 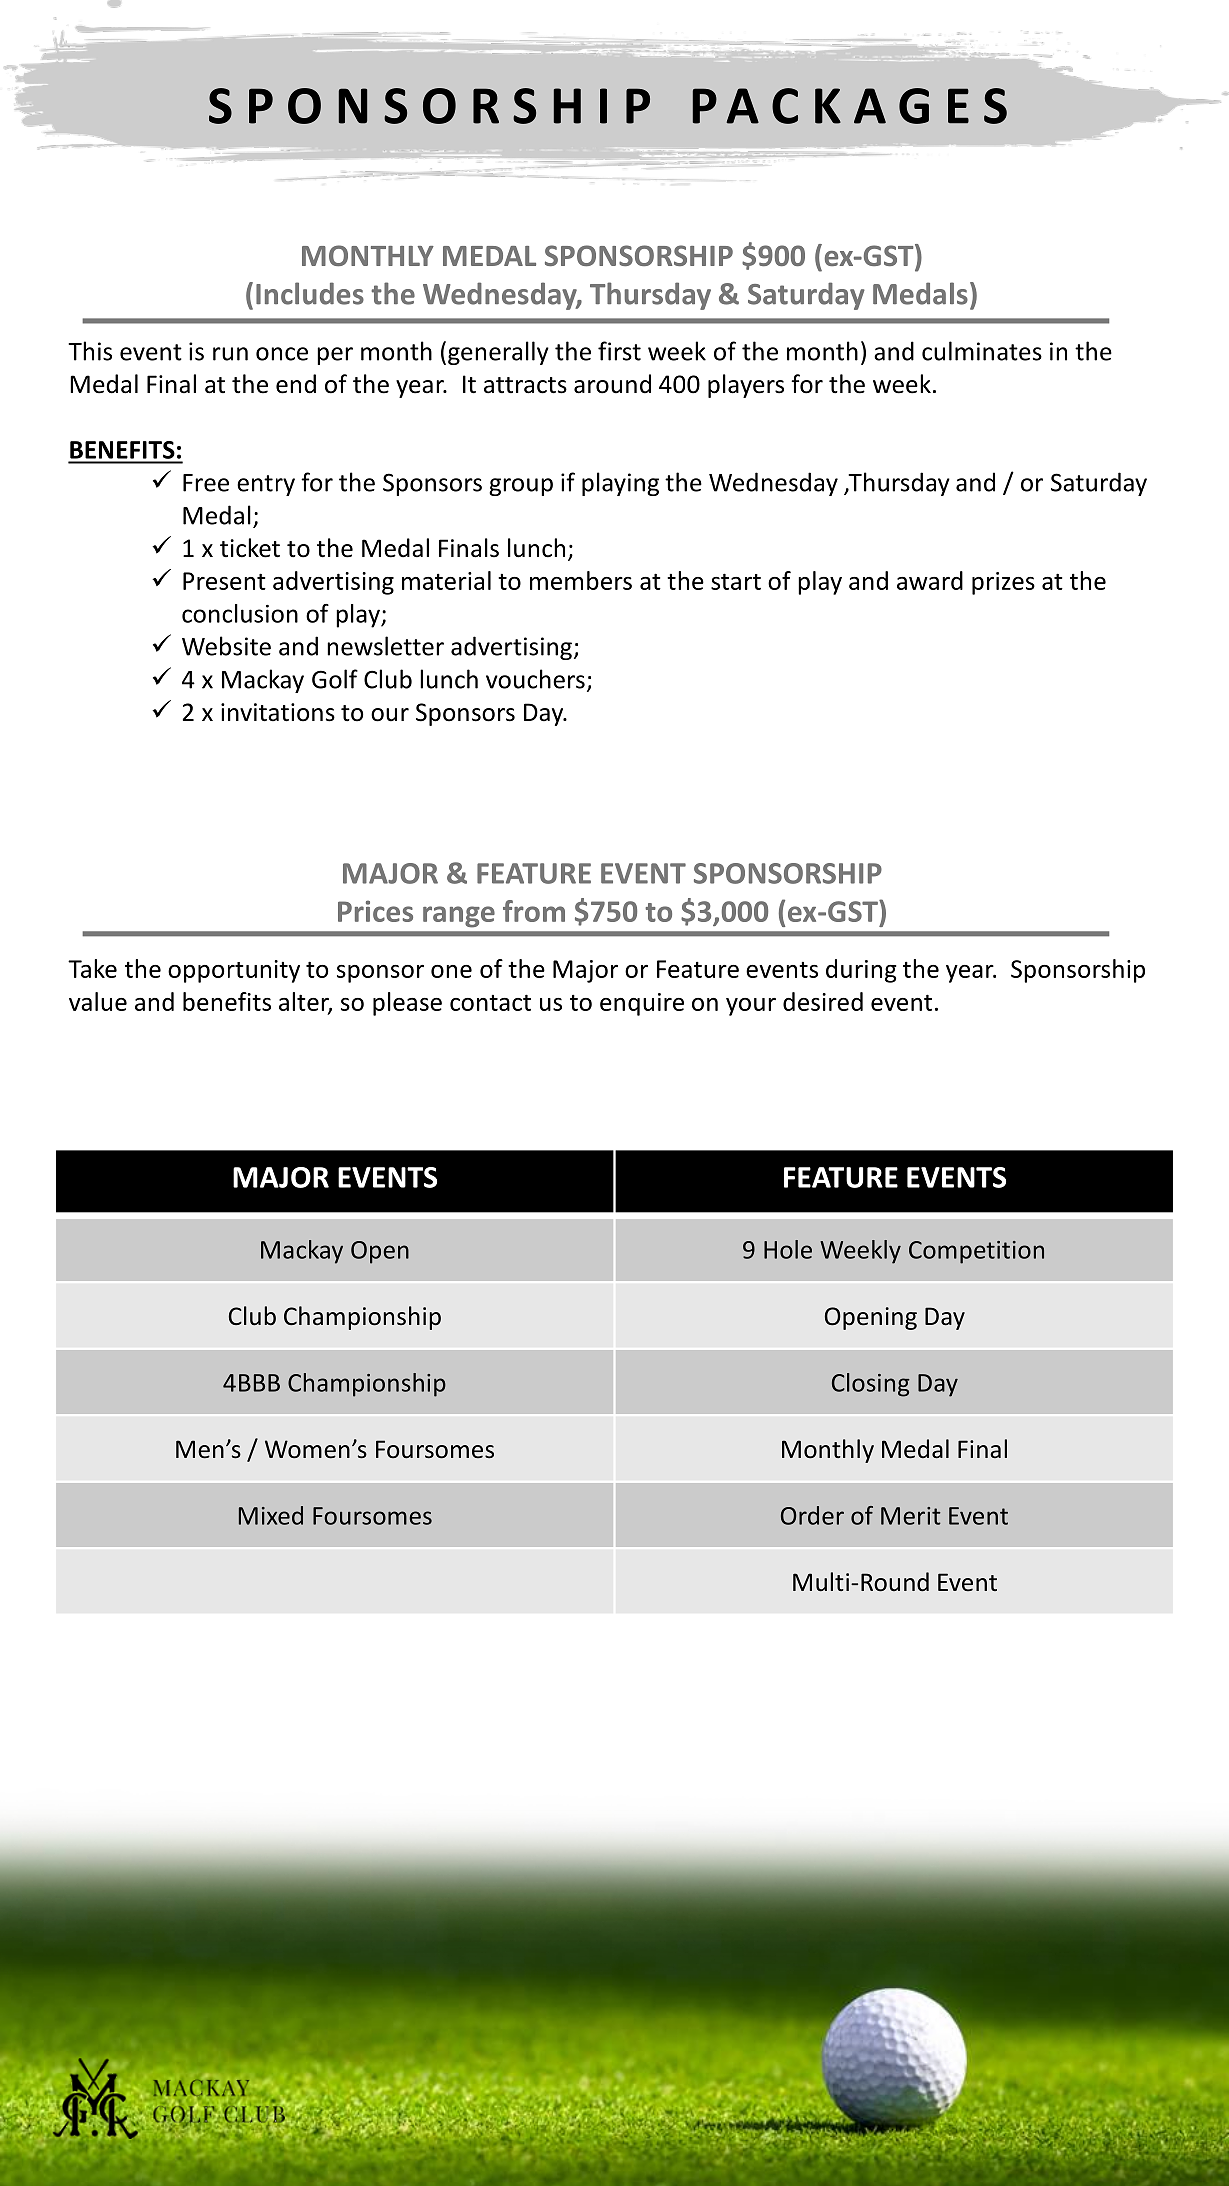 I want to click on culminates, so click(x=982, y=351).
